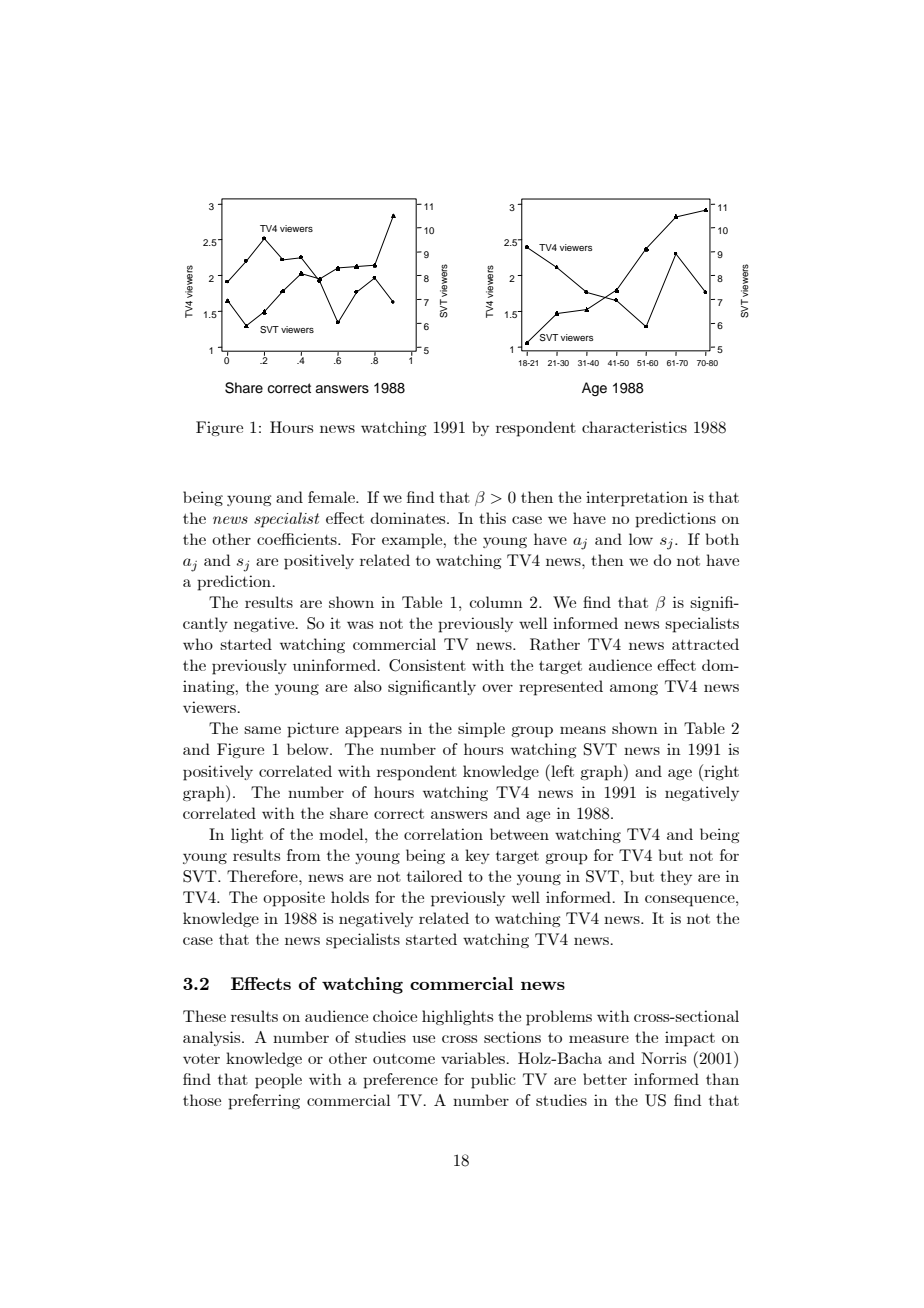 This screenshot has height=1308, width=924. Describe the element at coordinates (263, 876) in the screenshot. I see `Therefore` at that location.
